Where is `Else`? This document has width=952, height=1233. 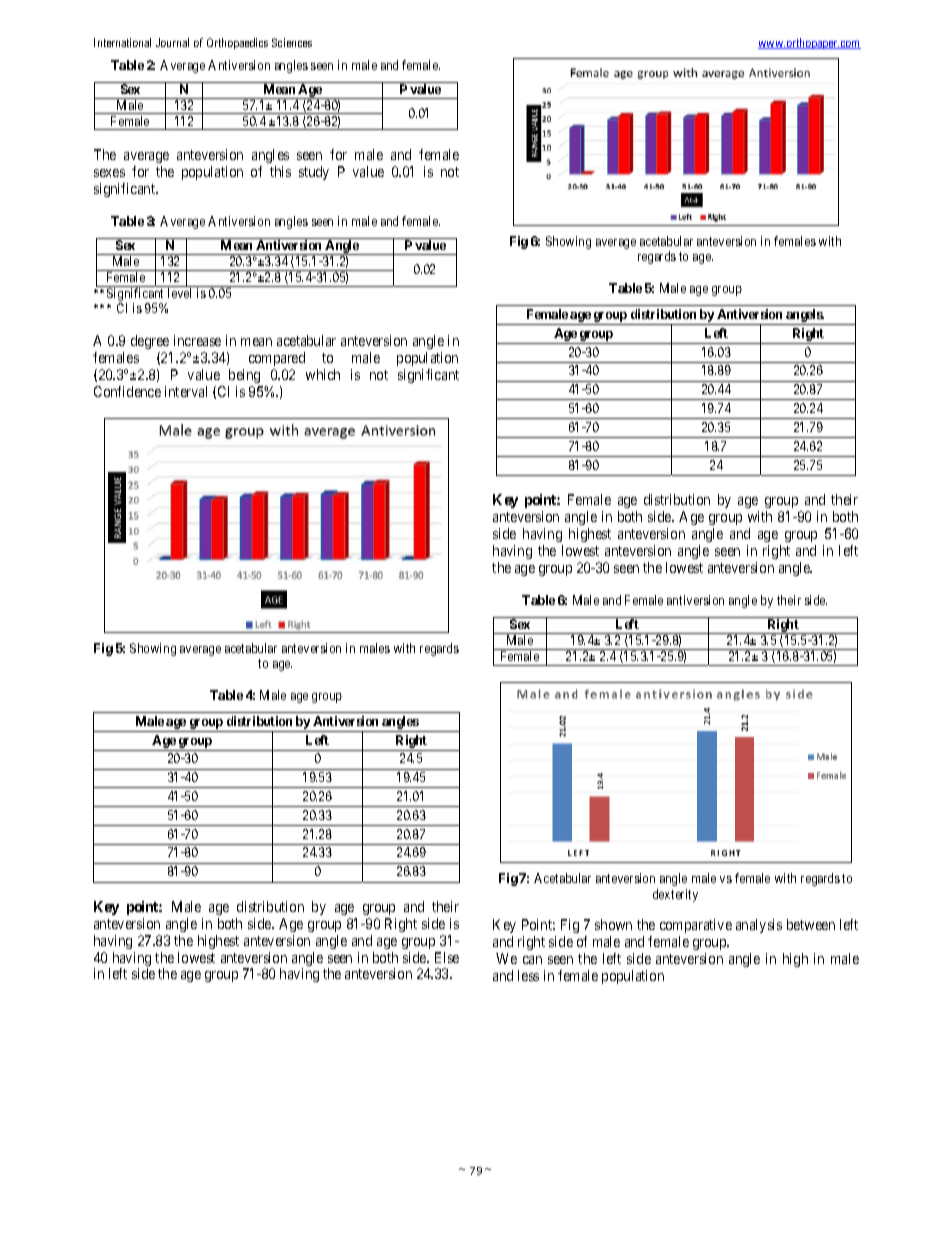 Else is located at coordinates (447, 957).
